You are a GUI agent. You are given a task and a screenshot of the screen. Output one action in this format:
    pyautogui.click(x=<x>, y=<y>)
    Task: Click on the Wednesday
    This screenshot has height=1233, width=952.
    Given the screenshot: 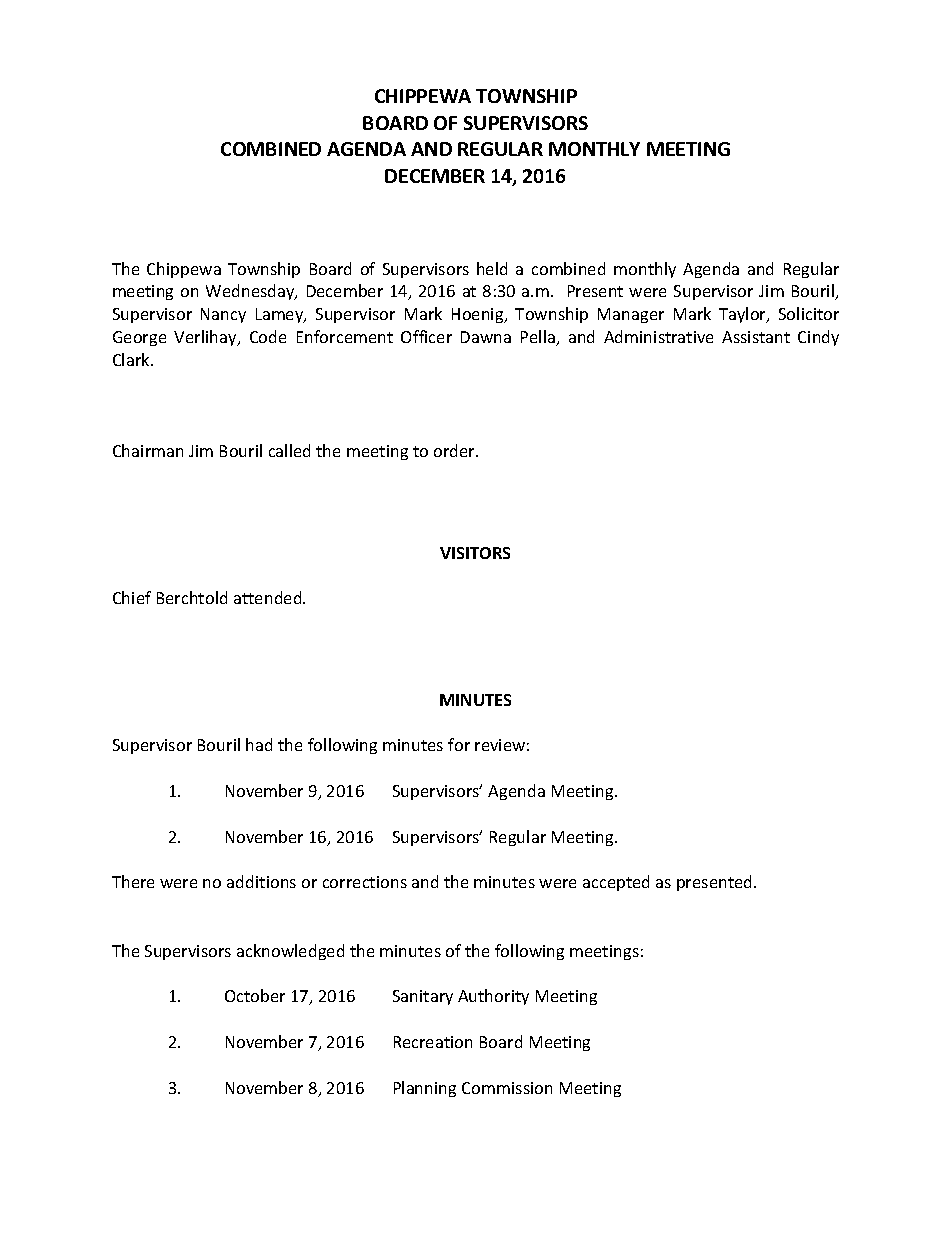 What is the action you would take?
    pyautogui.click(x=251, y=292)
